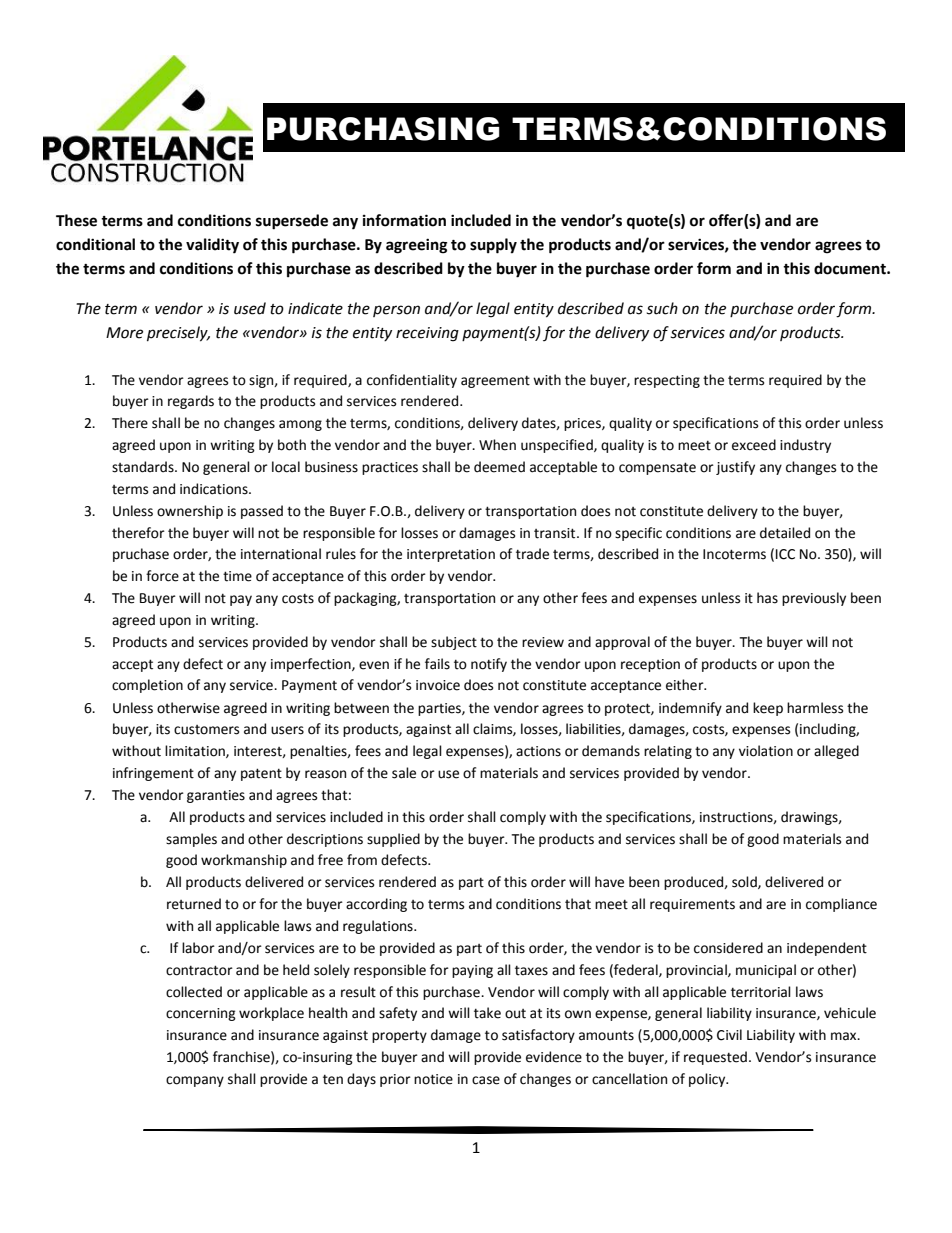 The image size is (952, 1233). Describe the element at coordinates (144, 467) in the screenshot. I see `standards` at that location.
